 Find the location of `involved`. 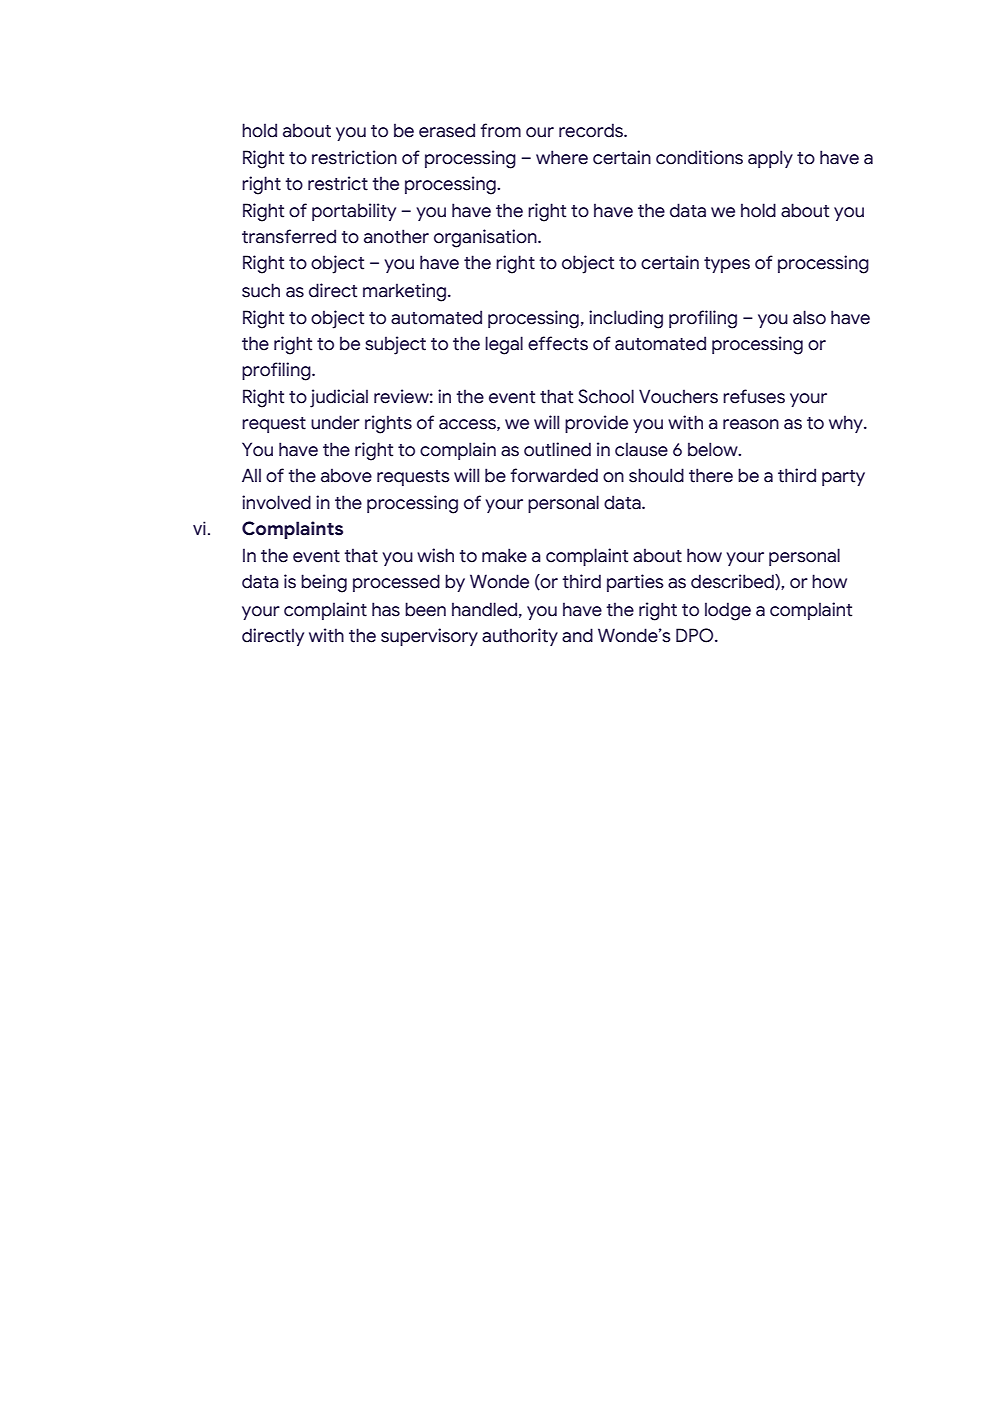

involved is located at coordinates (276, 502).
